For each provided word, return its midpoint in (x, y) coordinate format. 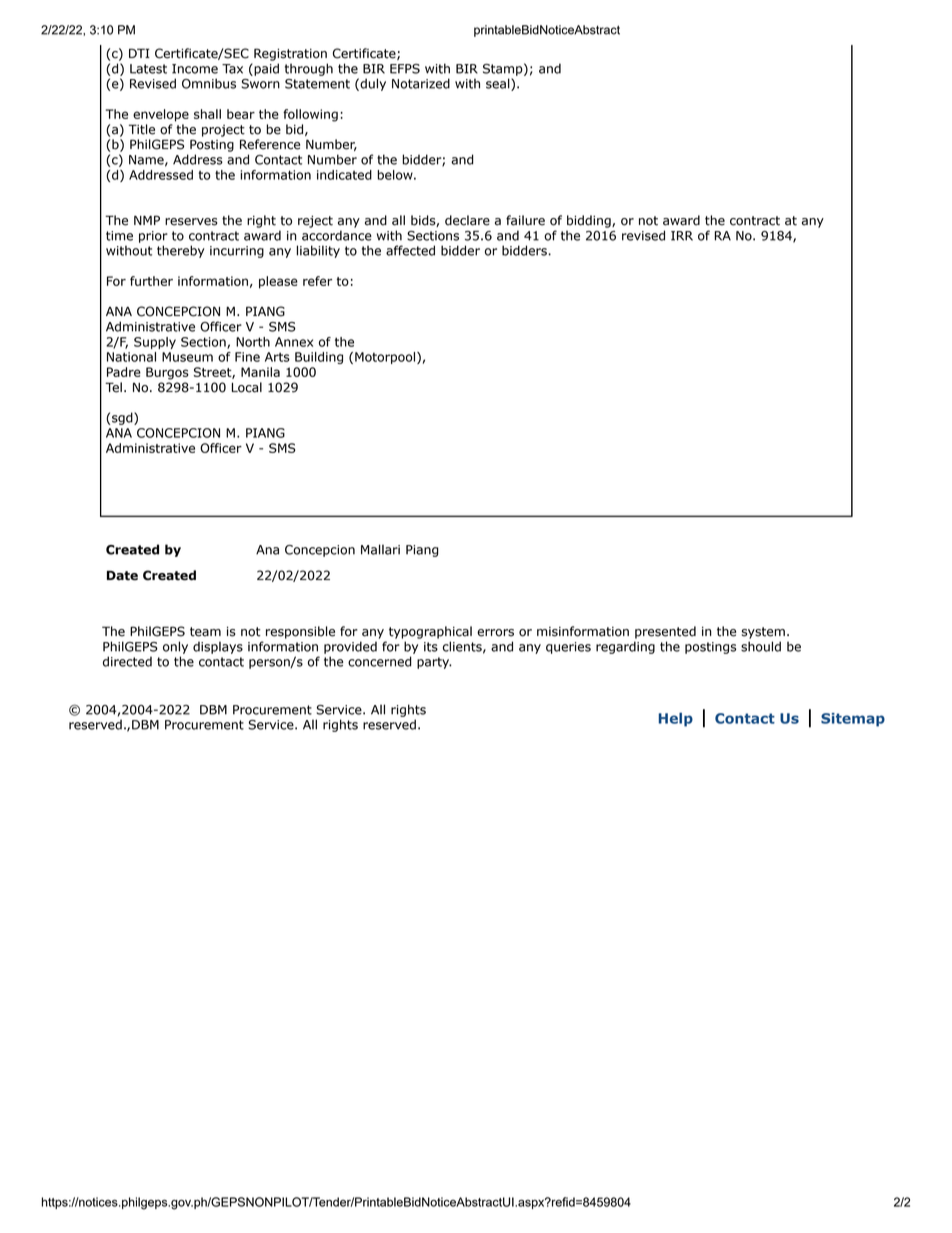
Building (319, 358)
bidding (590, 221)
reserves (191, 222)
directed (127, 661)
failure (525, 220)
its (431, 647)
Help (676, 719)
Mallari (380, 549)
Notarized (421, 83)
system (763, 633)
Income (195, 69)
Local (247, 387)
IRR (682, 236)
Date (122, 576)
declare (467, 220)
